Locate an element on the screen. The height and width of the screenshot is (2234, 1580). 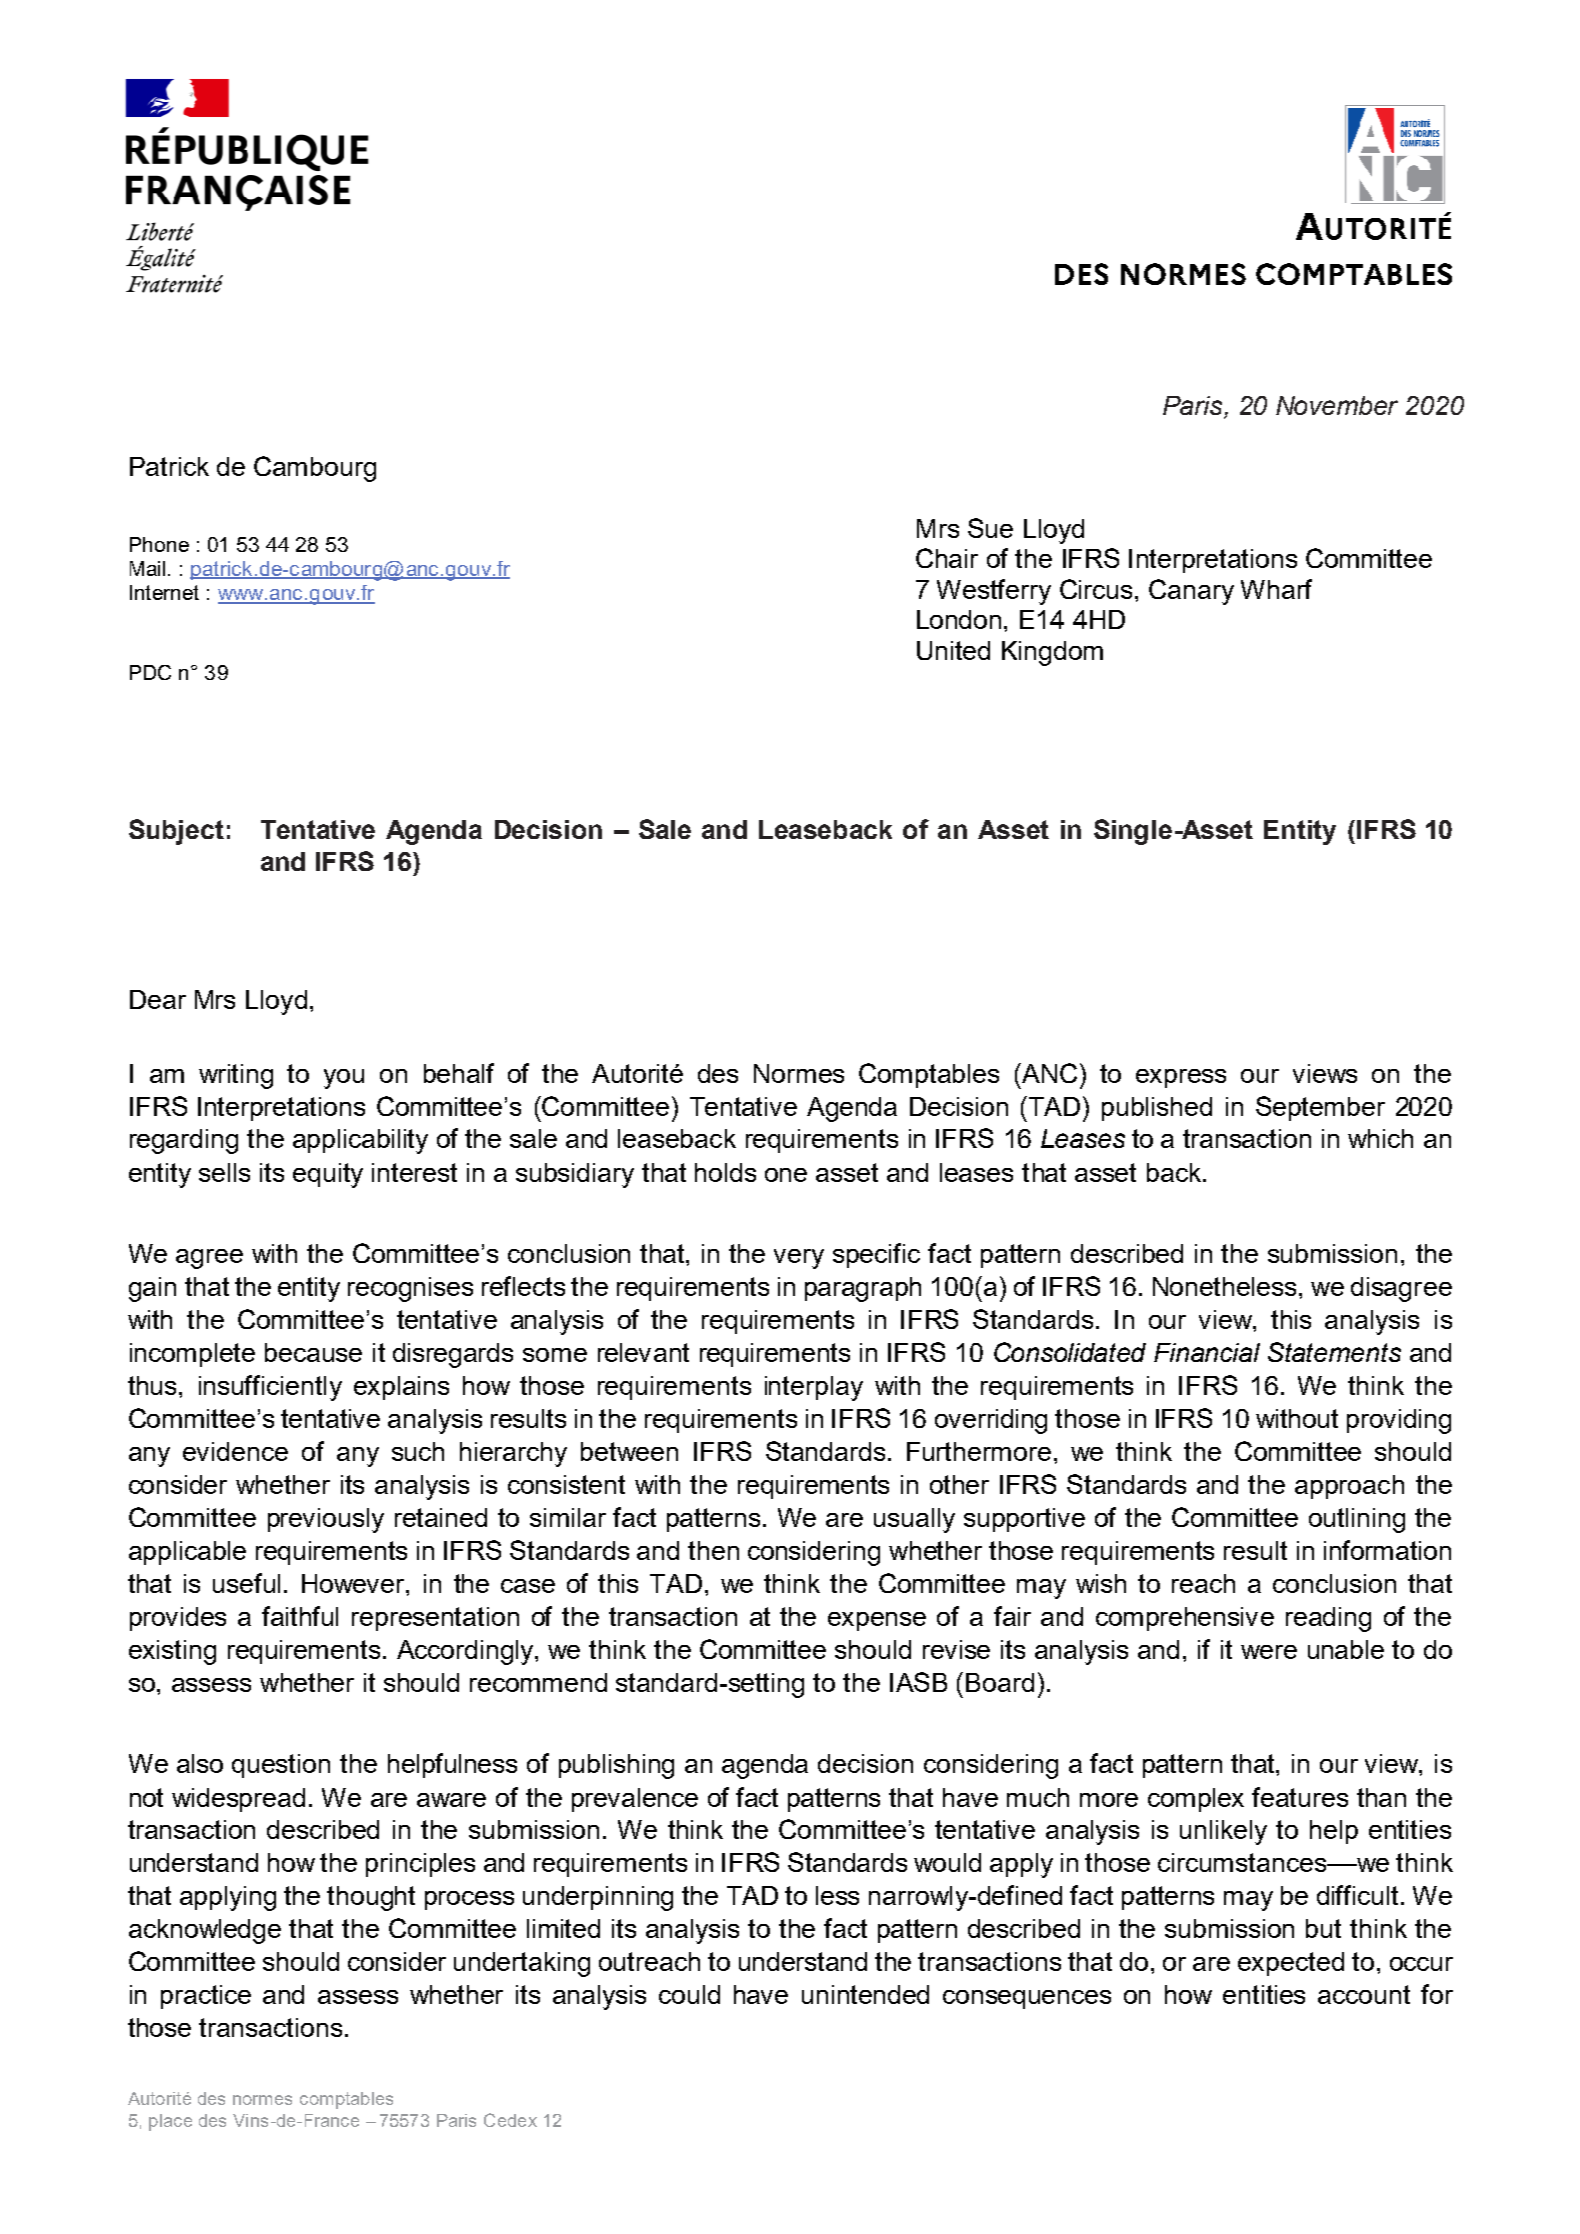
practice is located at coordinates (206, 1997).
